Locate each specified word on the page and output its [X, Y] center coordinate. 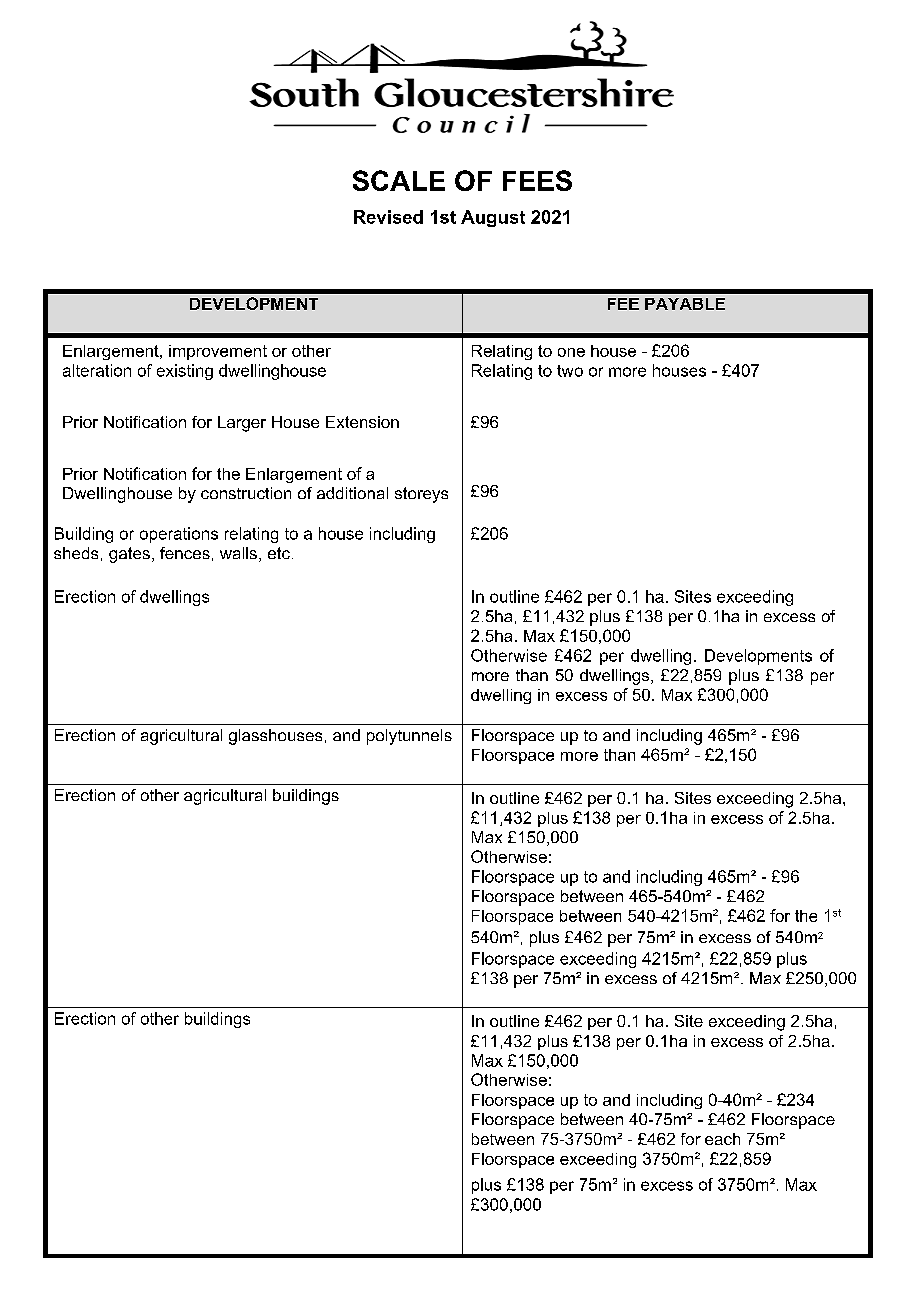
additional [352, 493]
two [570, 371]
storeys [421, 495]
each [722, 1139]
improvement [218, 352]
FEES [537, 180]
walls [238, 553]
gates [129, 555]
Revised [388, 217]
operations [179, 535]
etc [279, 553]
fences [185, 553]
